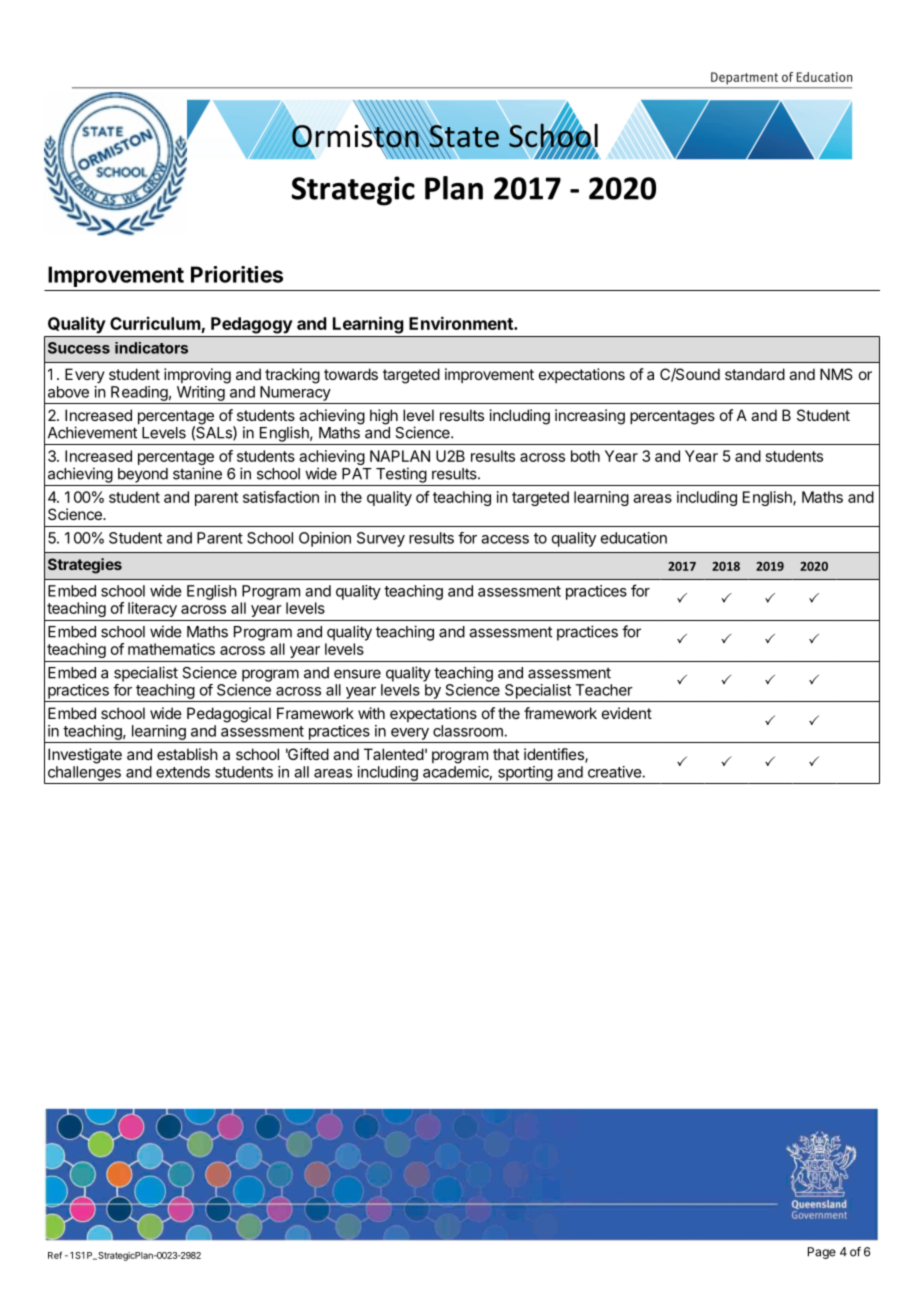 The height and width of the image is (1308, 924). I want to click on Page, so click(822, 1253).
